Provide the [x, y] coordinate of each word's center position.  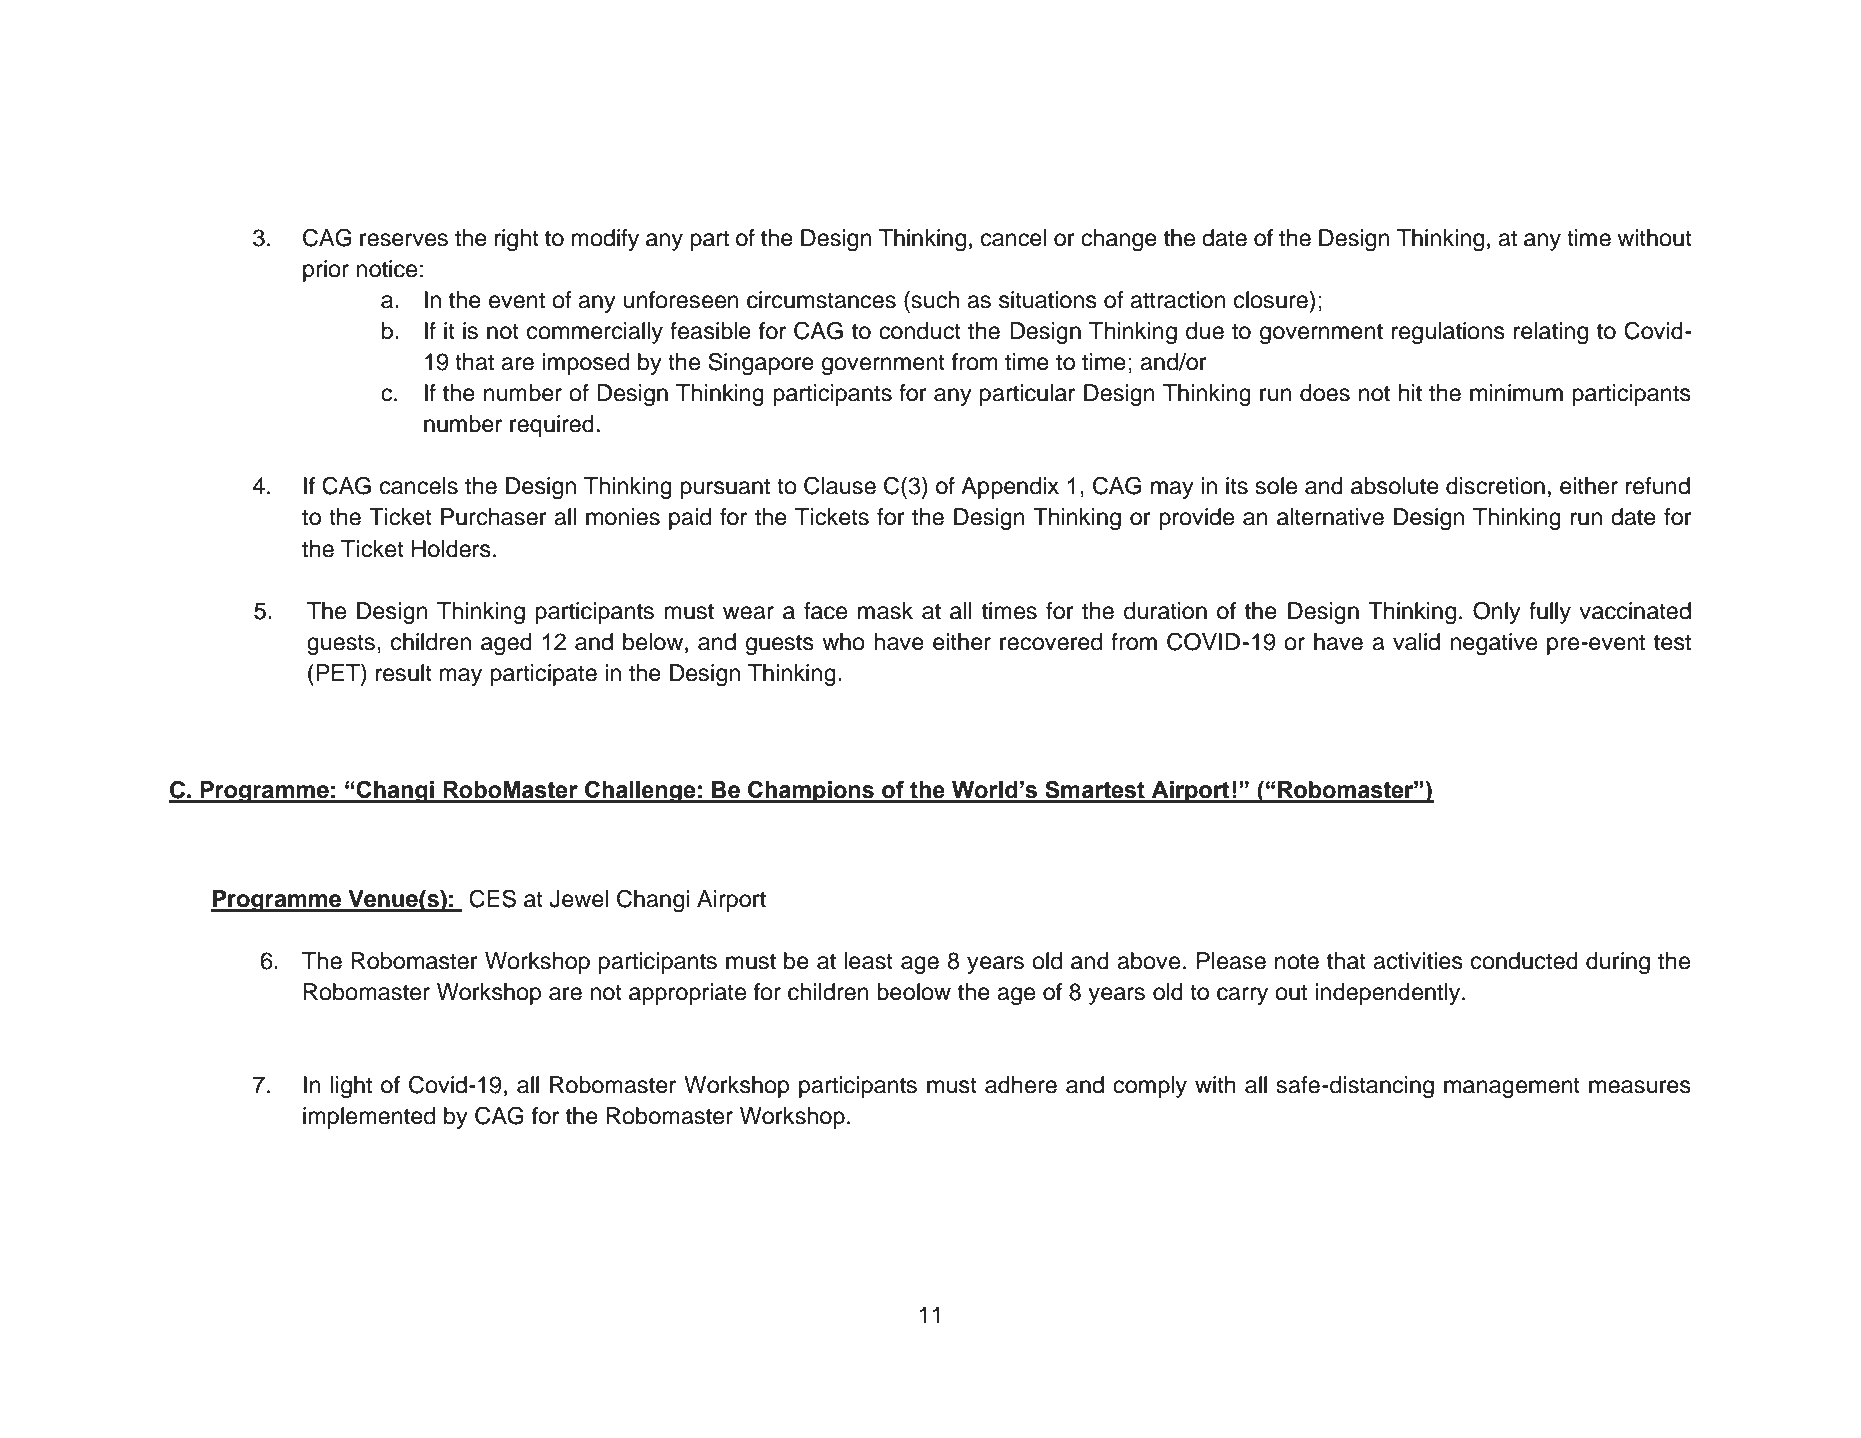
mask [885, 611]
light [351, 1087]
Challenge [640, 792]
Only [1497, 612]
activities [1418, 961]
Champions [811, 792]
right [517, 240]
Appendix [1010, 488]
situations [1048, 300]
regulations [1448, 333]
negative [1493, 644]
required [552, 426]
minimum [1516, 393]
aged [506, 644]
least [868, 961]
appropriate [687, 994]
